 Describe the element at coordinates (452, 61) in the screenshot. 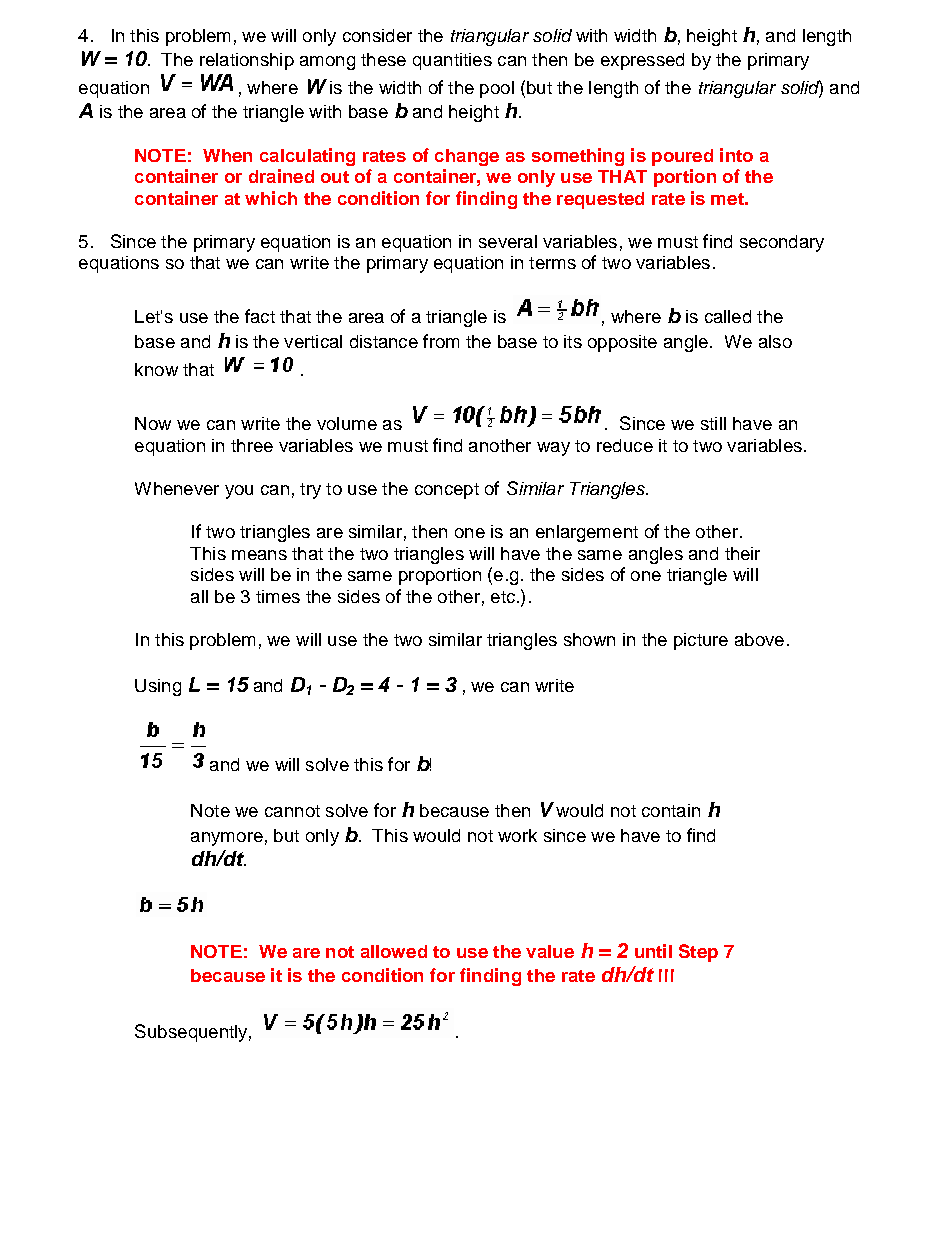

I see `quantities` at that location.
